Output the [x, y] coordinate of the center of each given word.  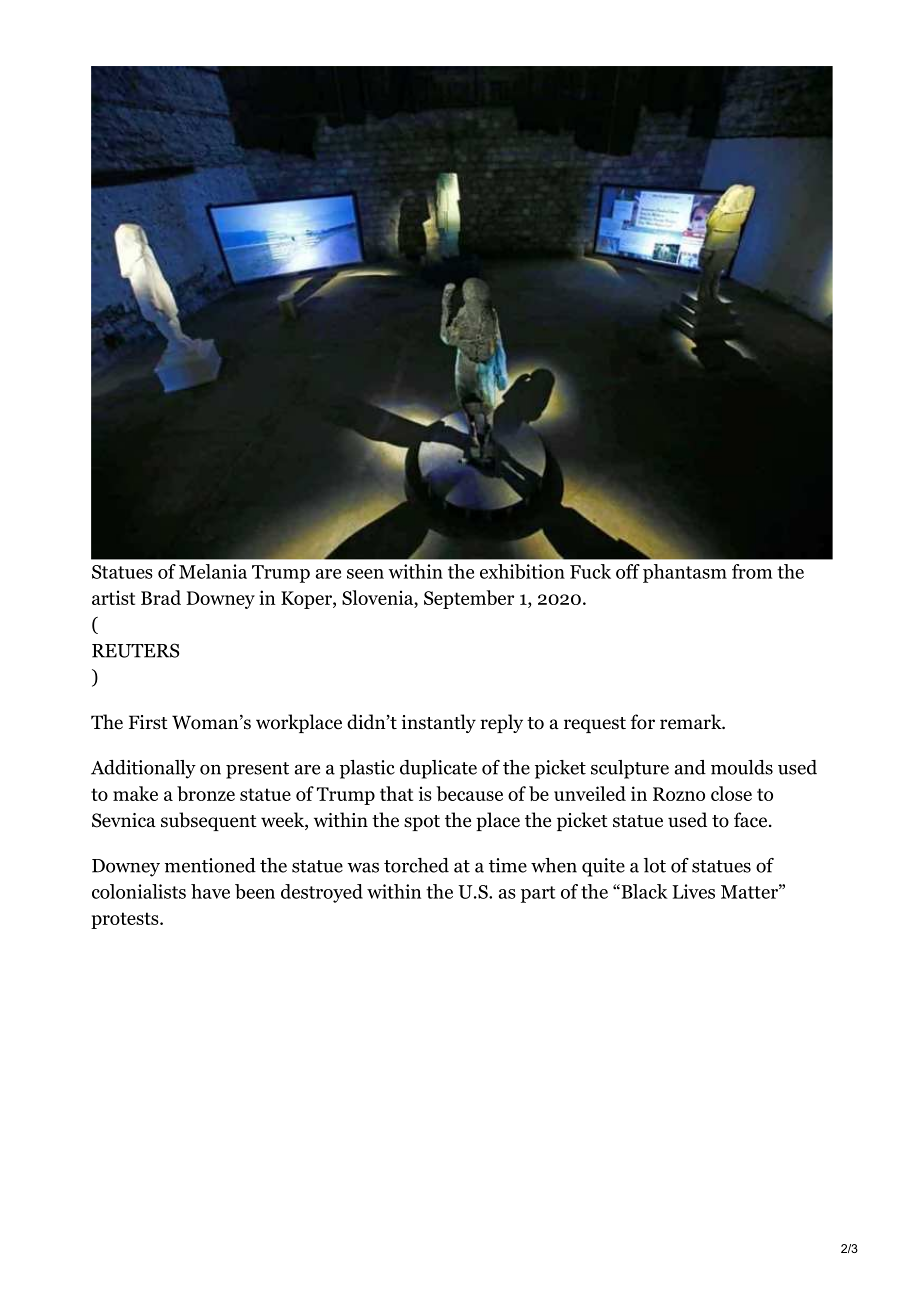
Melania [213, 571]
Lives [693, 891]
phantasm [685, 573]
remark [692, 722]
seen [365, 574]
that [396, 793]
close [731, 793]
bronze [206, 793]
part [538, 894]
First [148, 722]
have [210, 891]
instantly [439, 723]
